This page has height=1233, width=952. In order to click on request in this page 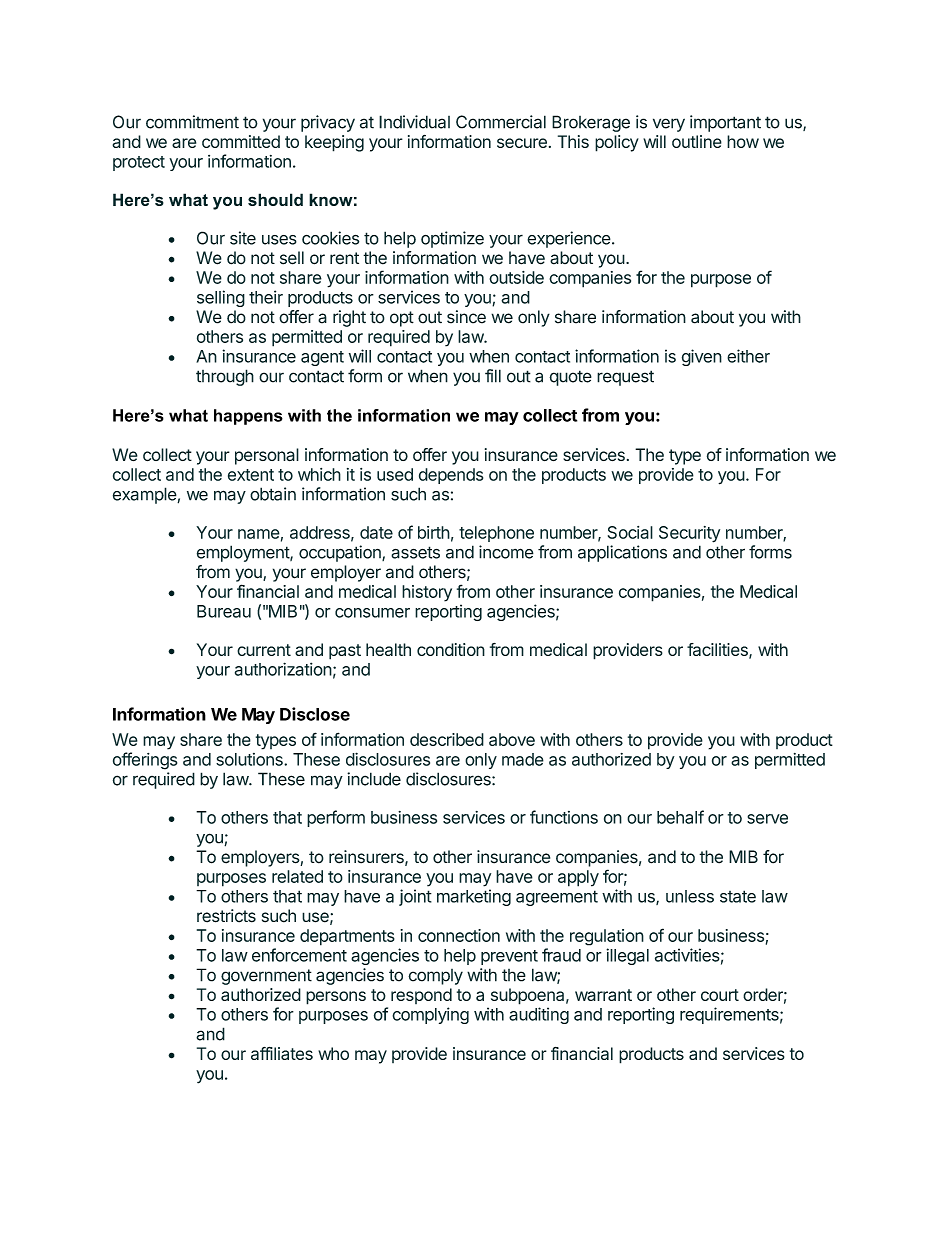, I will do `click(625, 378)`.
